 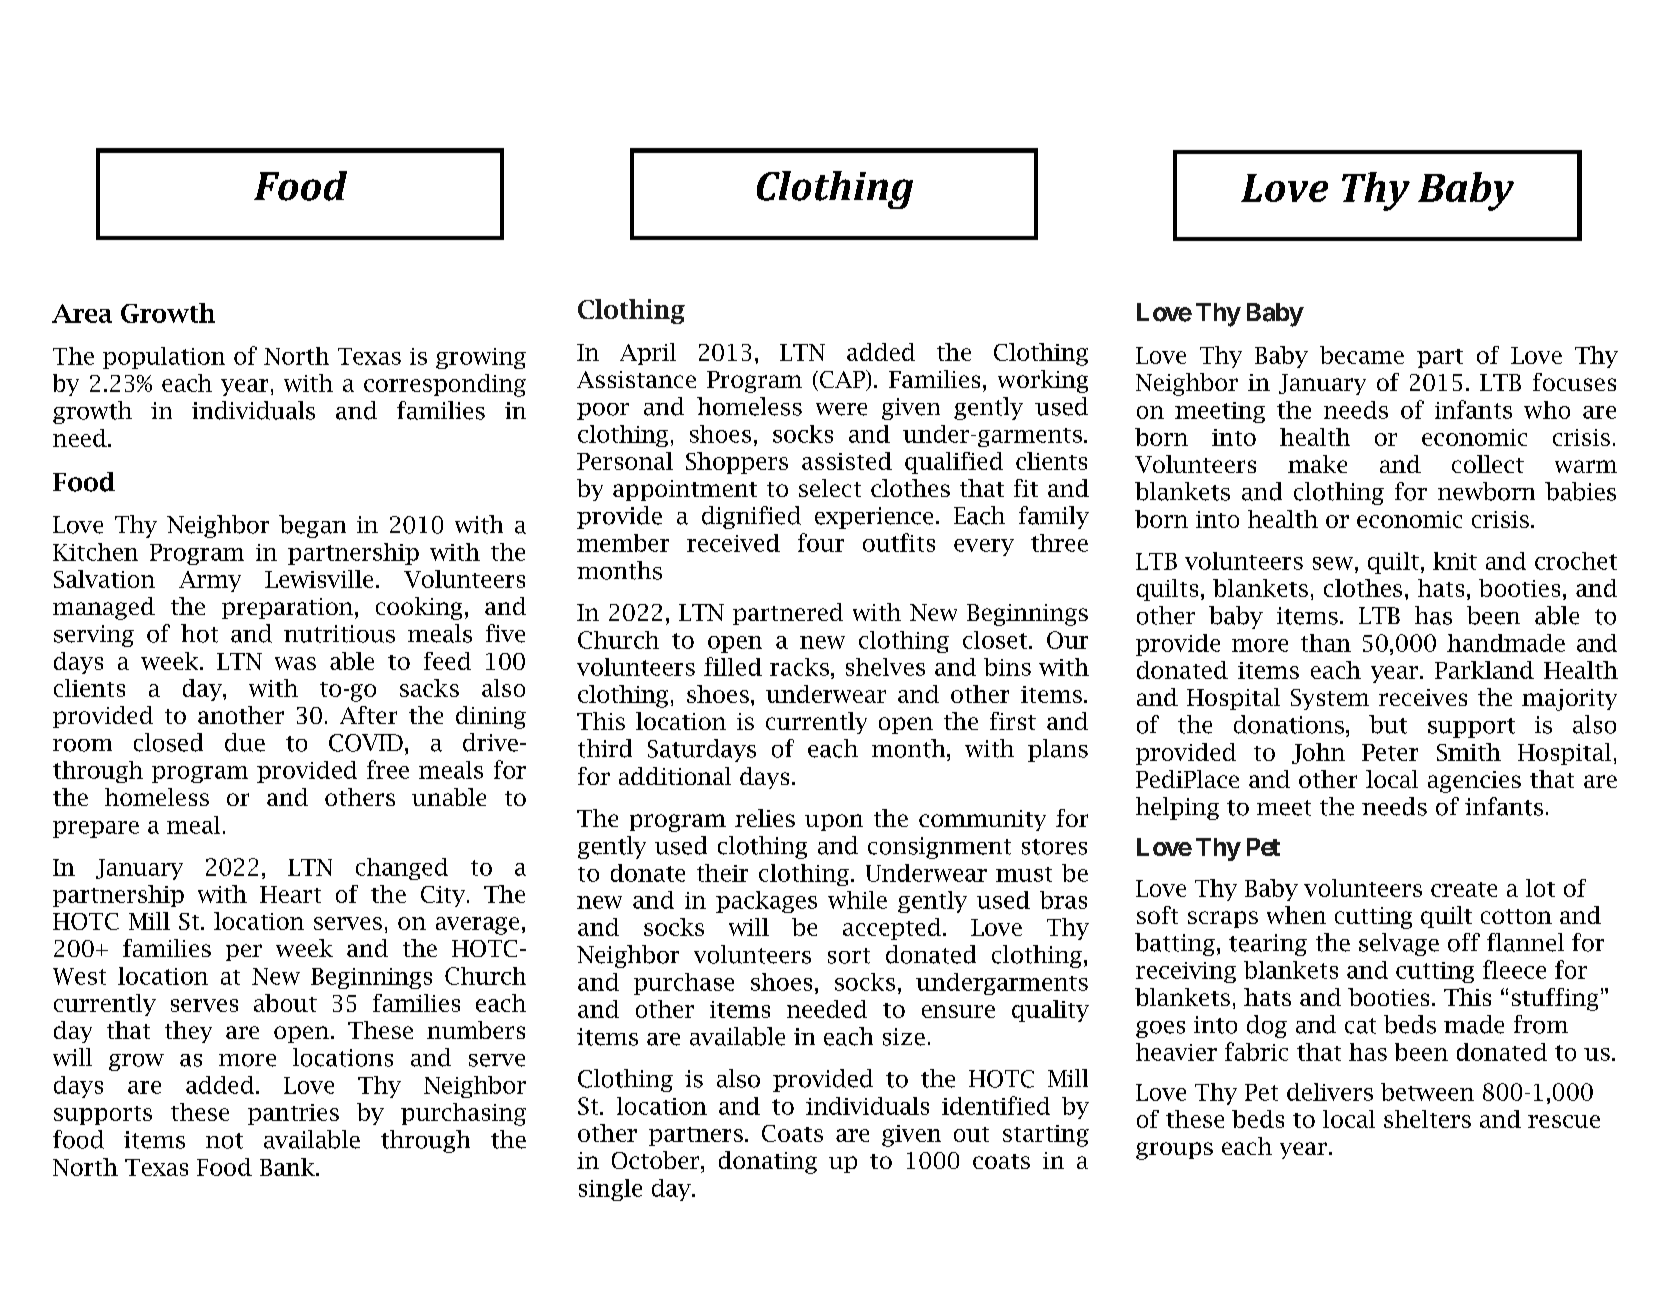 What do you see at coordinates (290, 894) in the document?
I see `Heart` at bounding box center [290, 894].
